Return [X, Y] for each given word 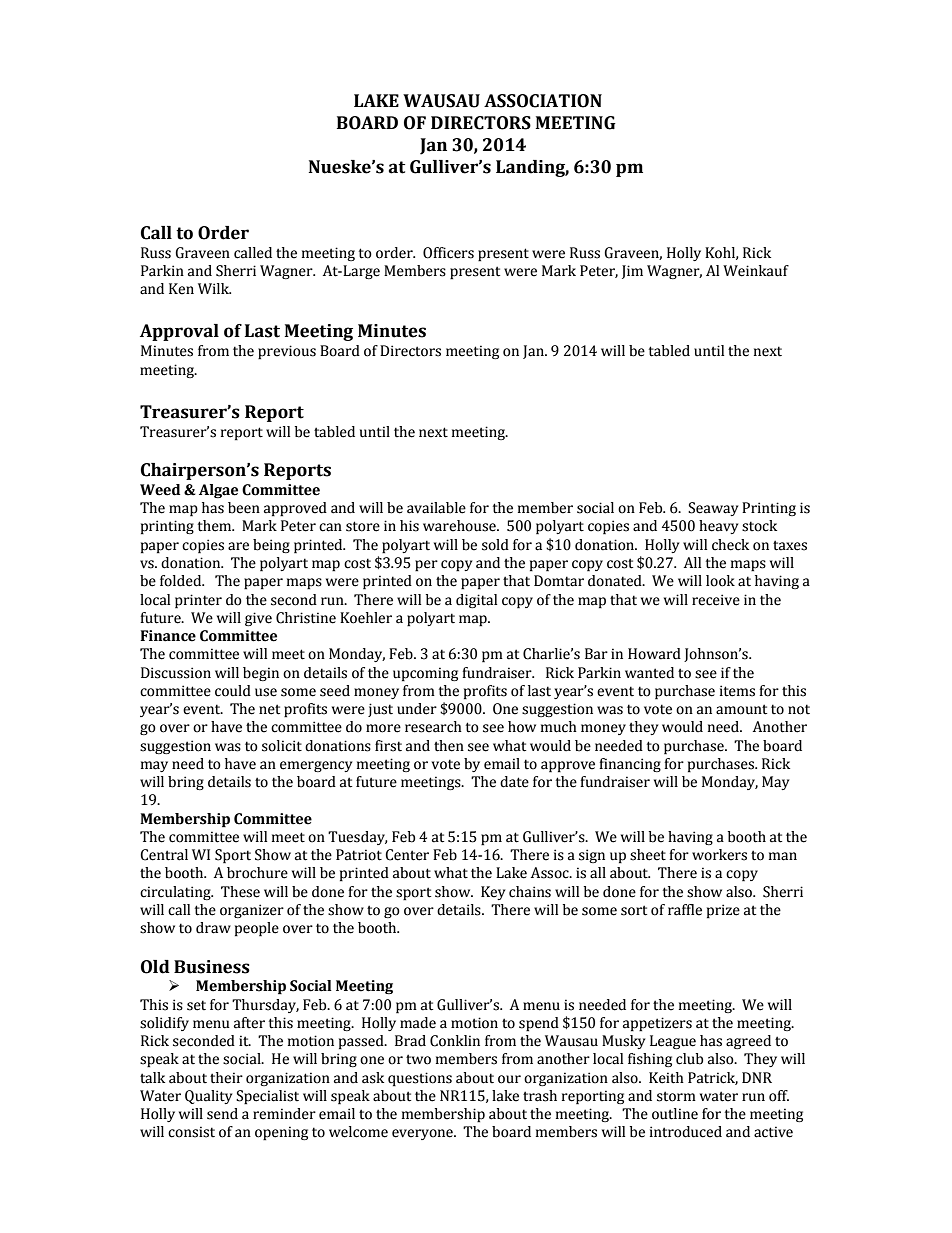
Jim [632, 272]
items [737, 691]
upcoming [425, 674]
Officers [448, 253]
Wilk [214, 288]
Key [493, 893]
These [240, 892]
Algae [218, 491]
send [222, 1114]
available [436, 508]
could [233, 691]
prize [723, 911]
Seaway [713, 509]
